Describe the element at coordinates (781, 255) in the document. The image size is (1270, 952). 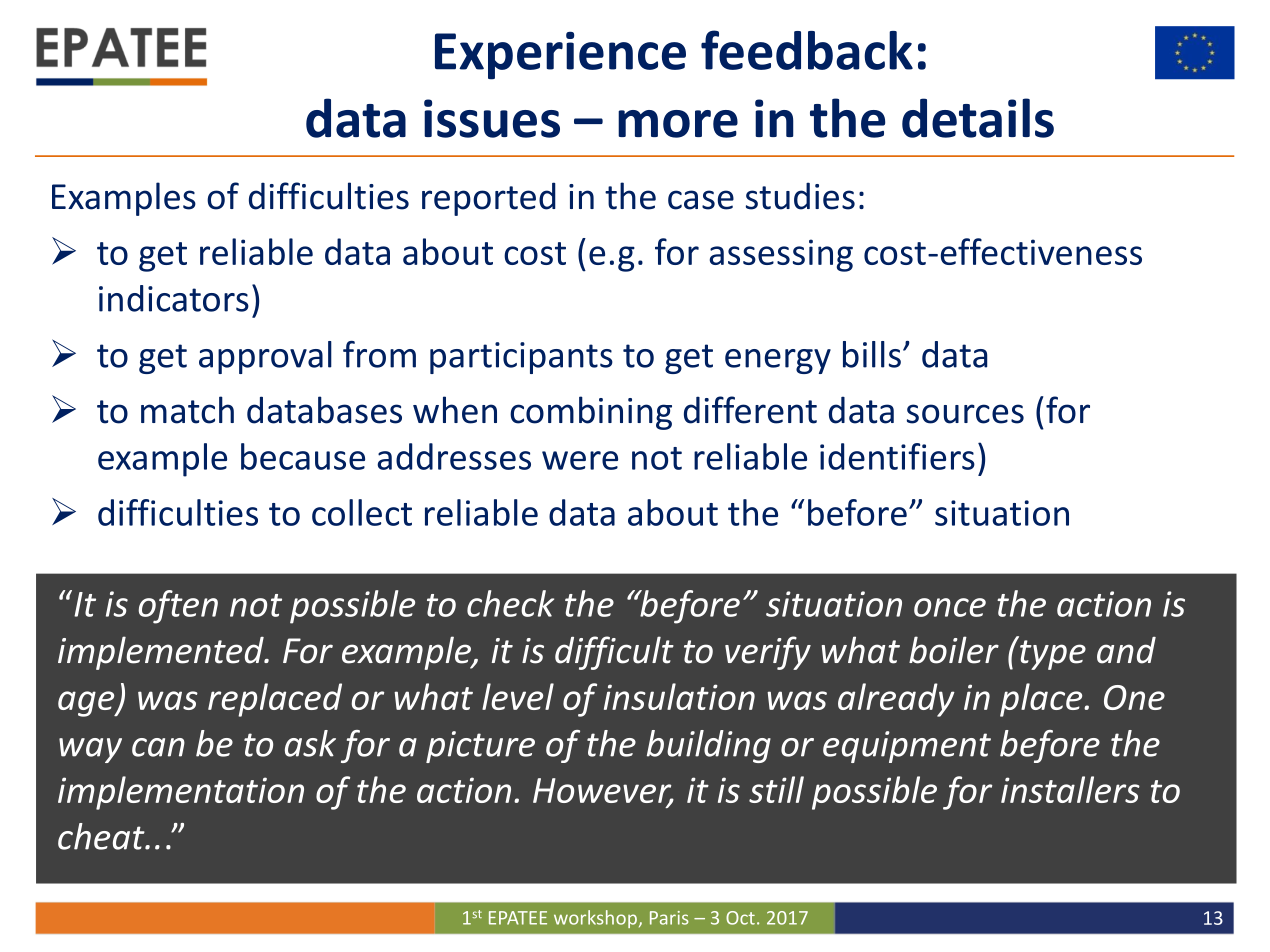
I see `assessing` at that location.
